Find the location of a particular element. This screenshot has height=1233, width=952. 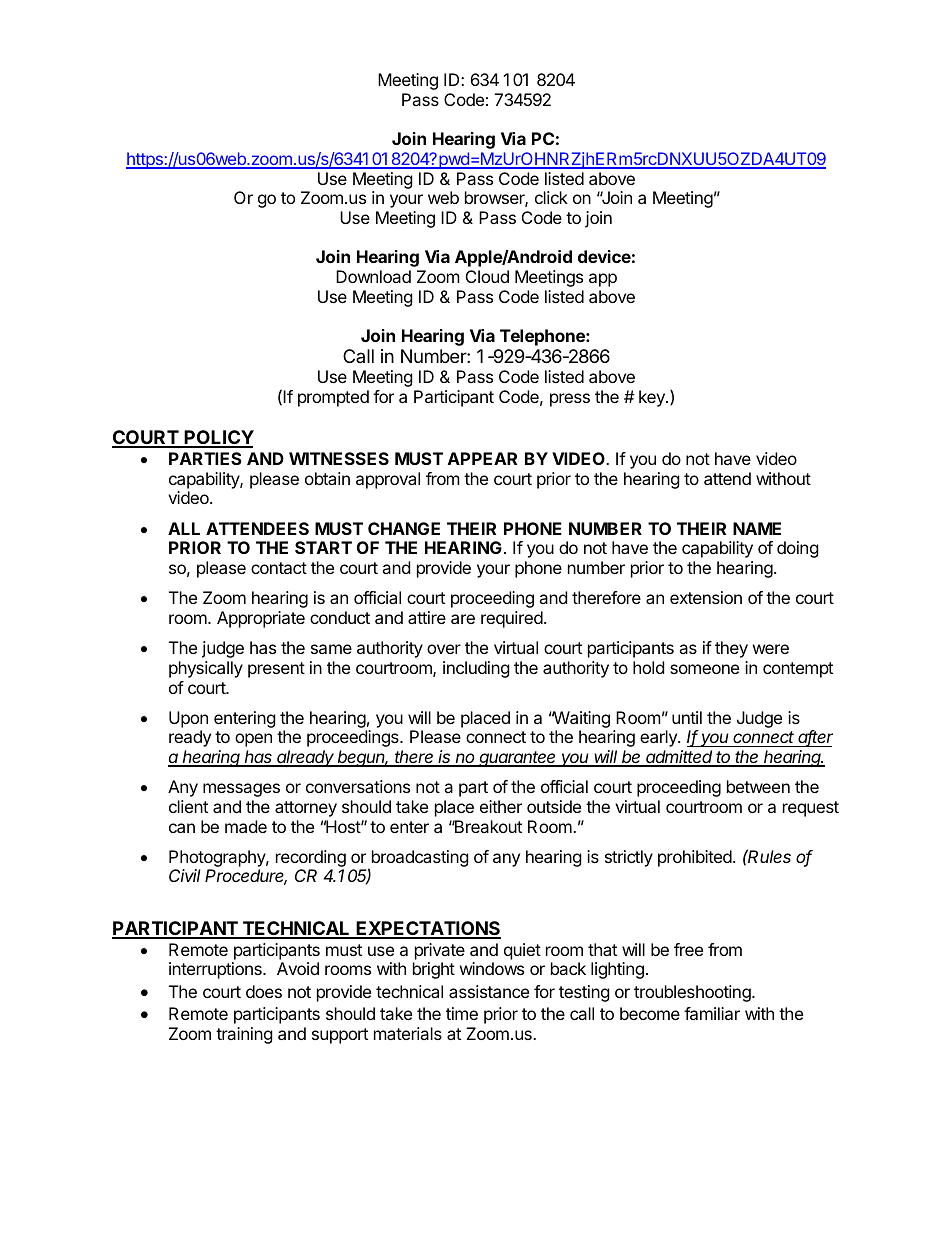

made is located at coordinates (246, 826).
